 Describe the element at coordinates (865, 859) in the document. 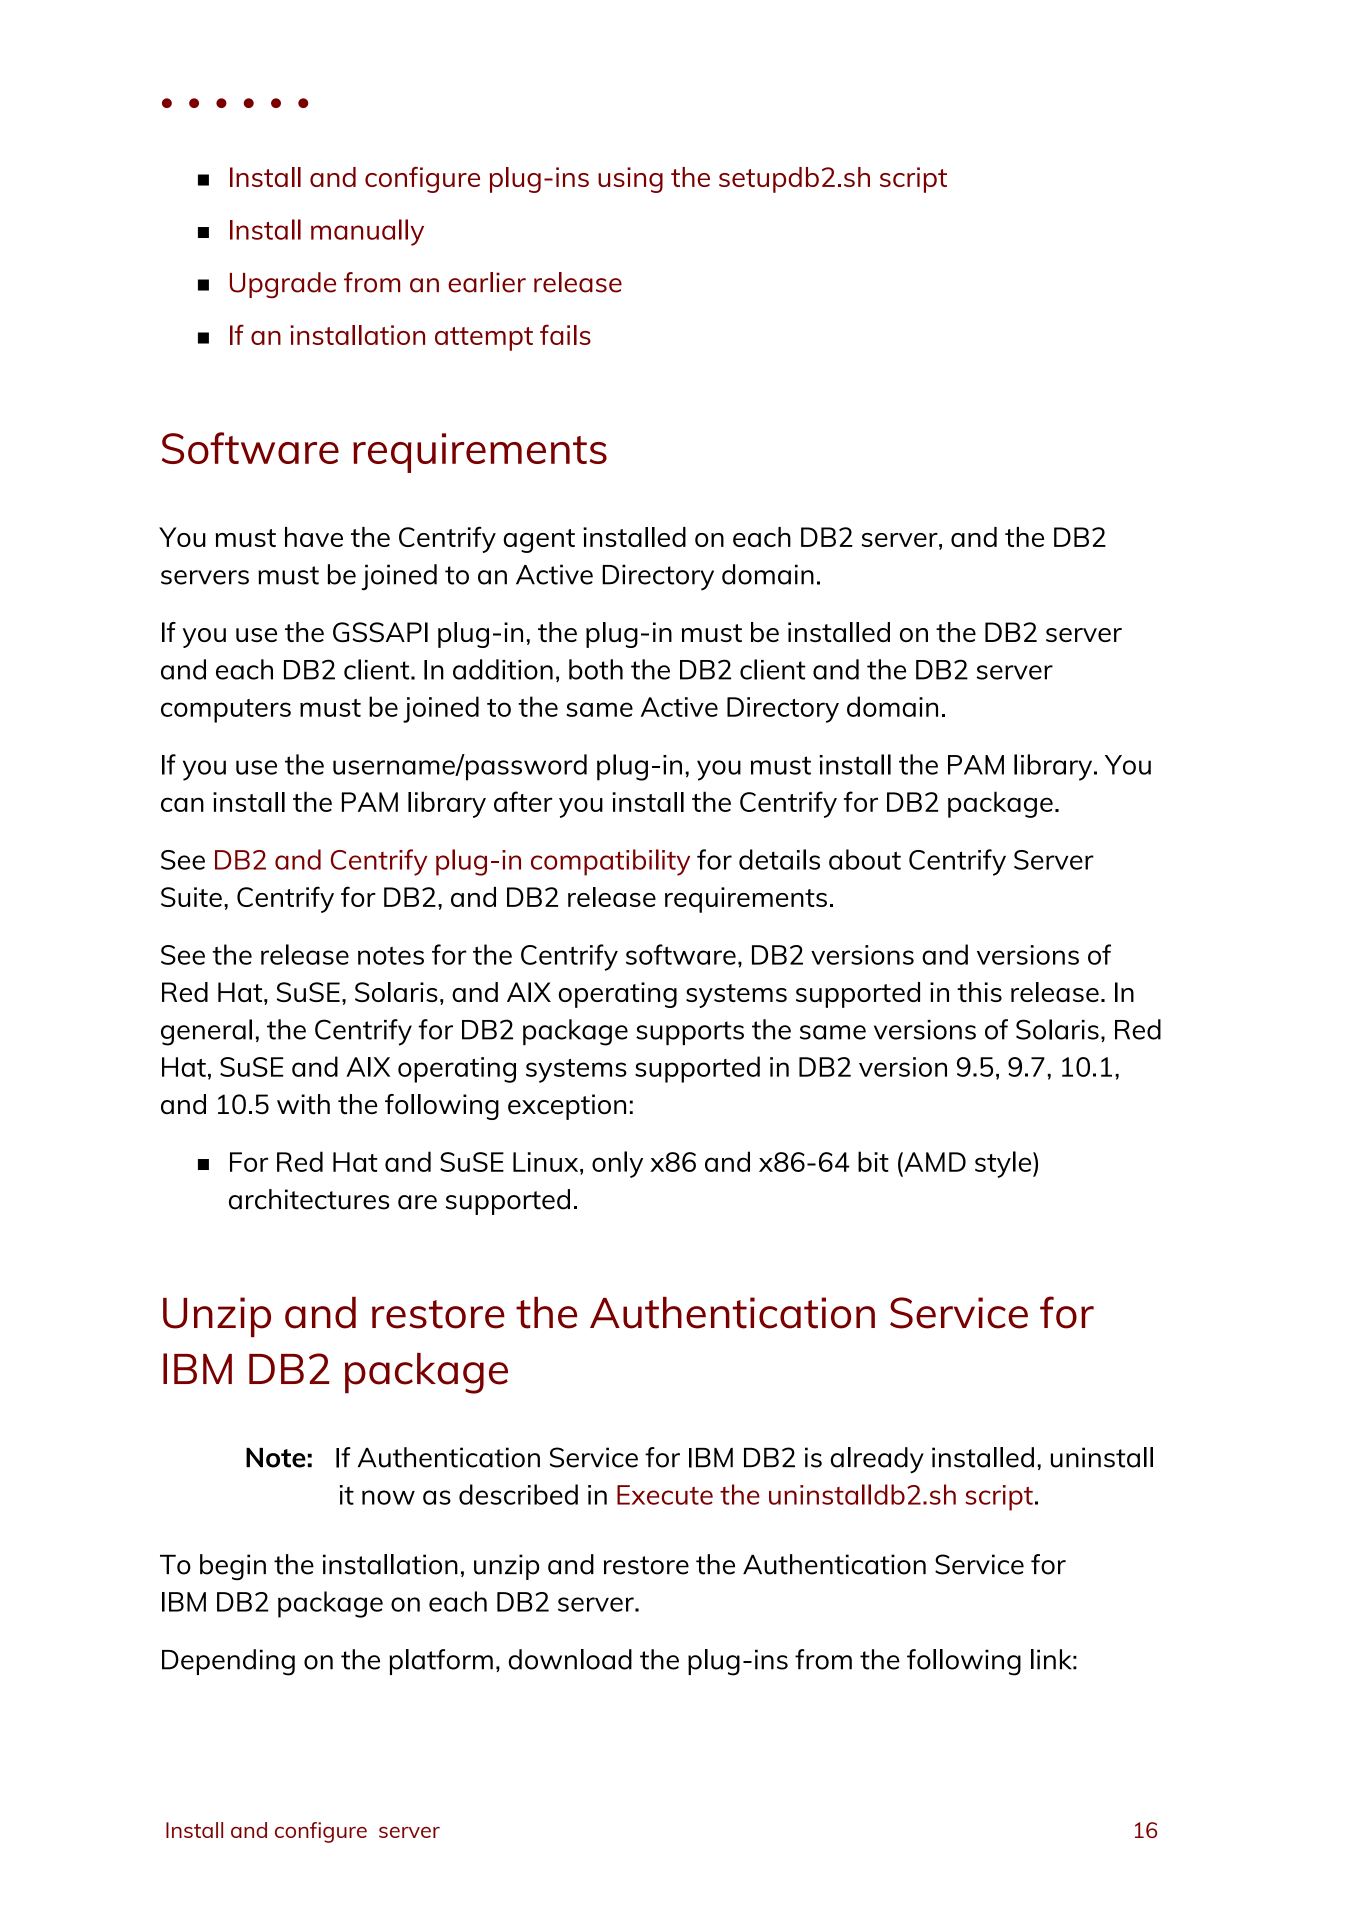

I see `about` at that location.
